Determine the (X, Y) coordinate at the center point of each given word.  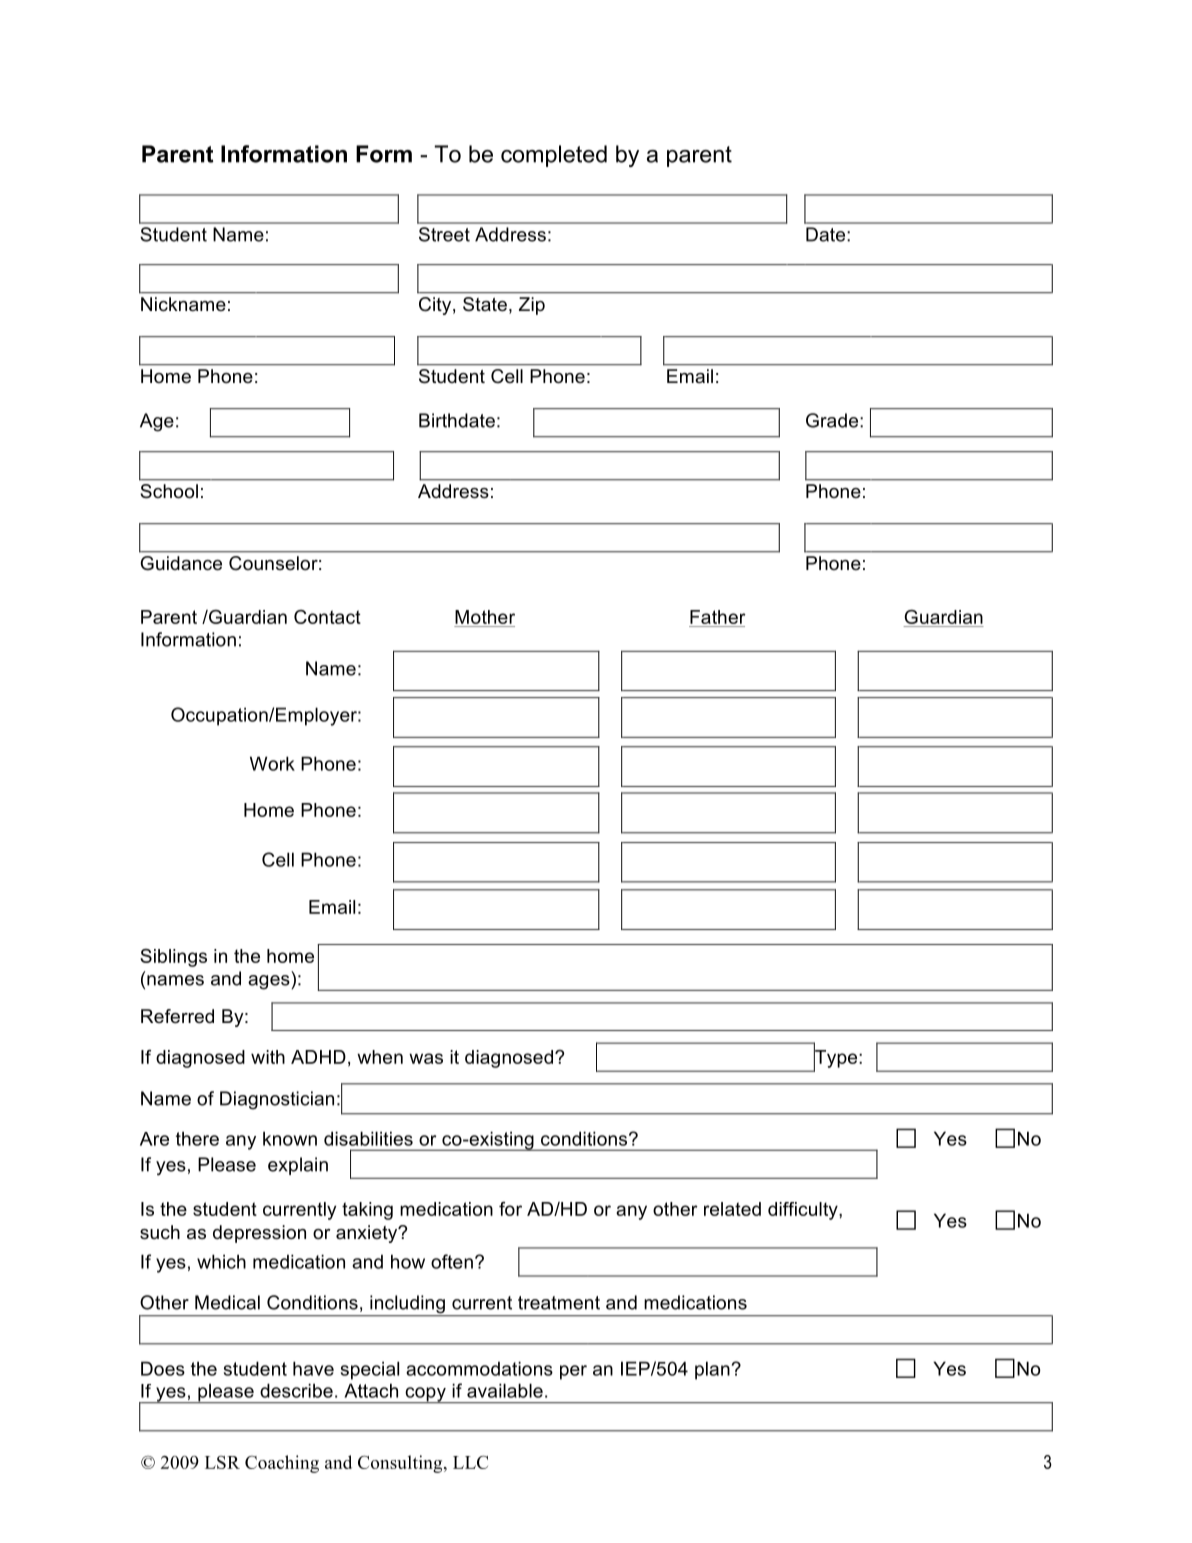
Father (718, 617)
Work (272, 763)
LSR (222, 1462)
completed (554, 156)
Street (444, 234)
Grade (833, 420)
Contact (327, 617)
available (505, 1390)
